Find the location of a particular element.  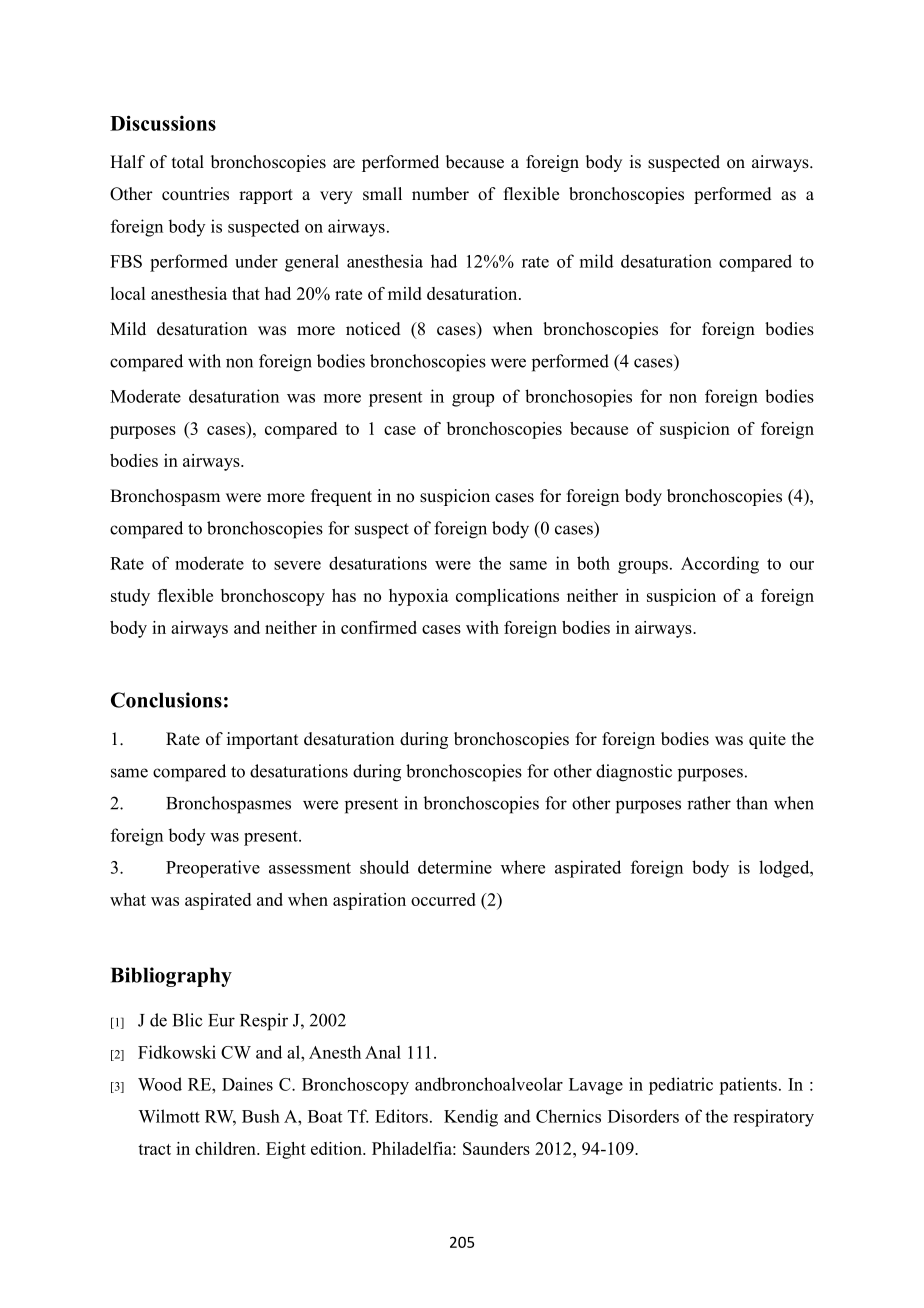

that is located at coordinates (246, 293).
